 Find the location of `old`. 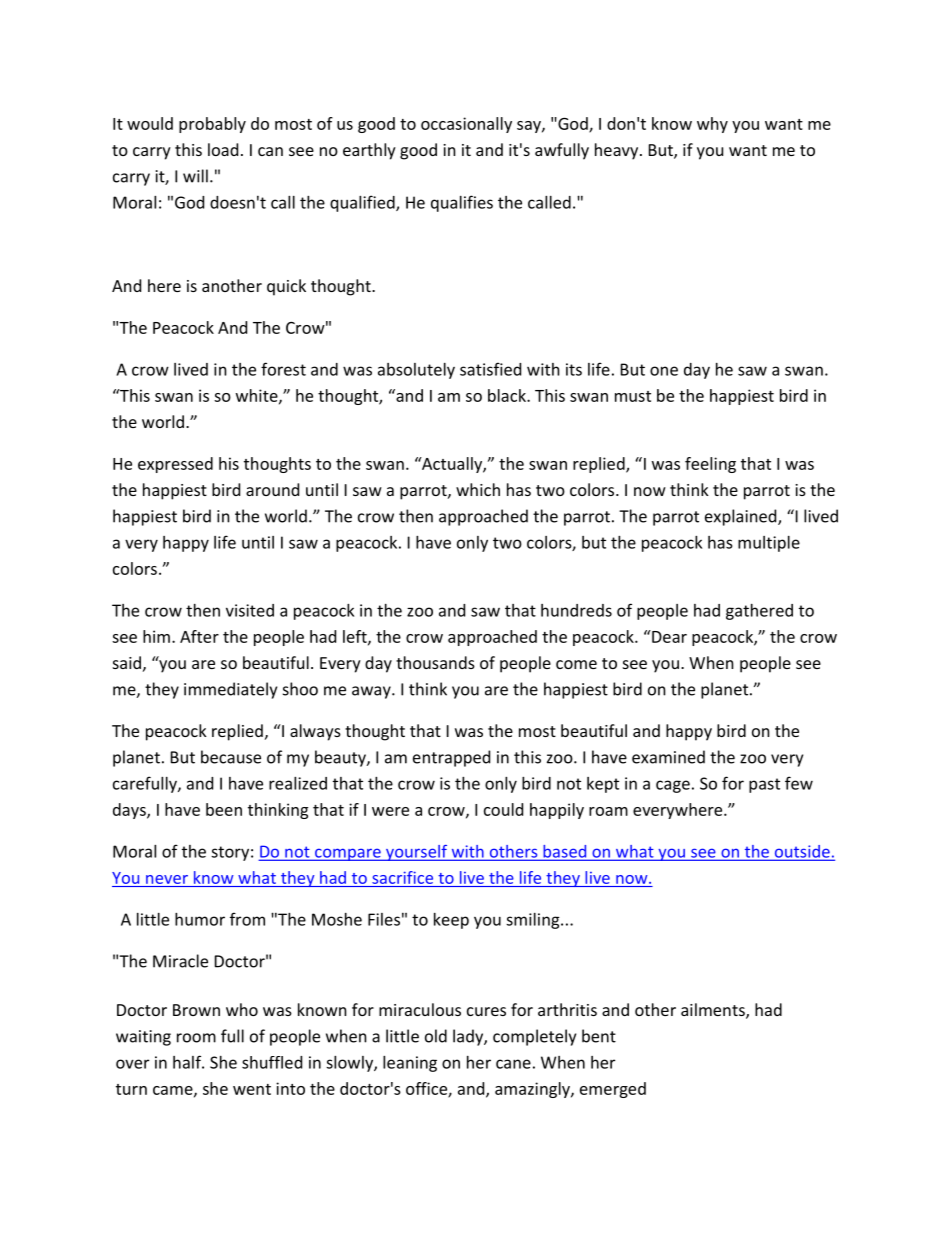

old is located at coordinates (436, 1036).
